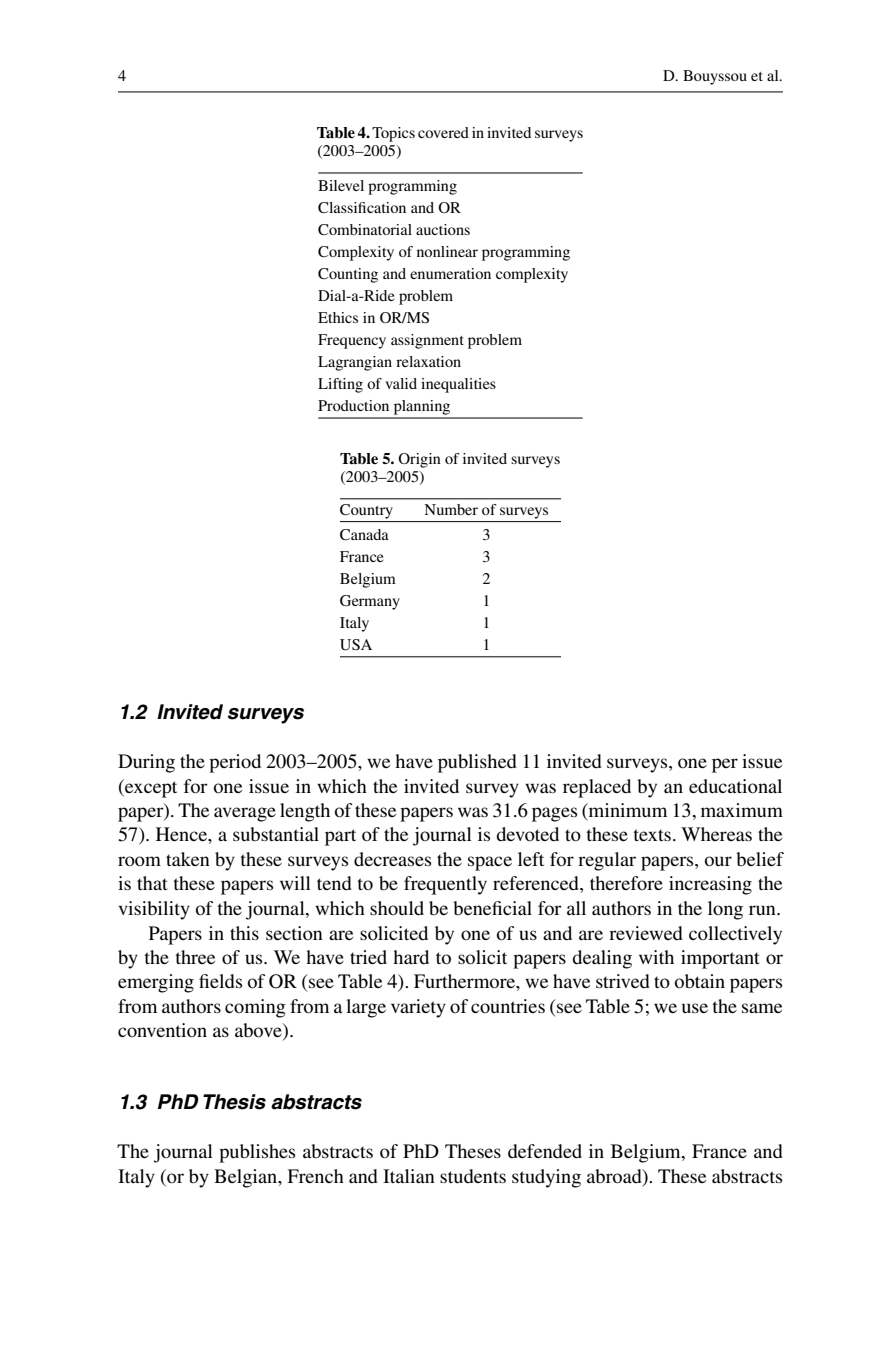  What do you see at coordinates (340, 385) in the image?
I see `Lifting` at bounding box center [340, 385].
